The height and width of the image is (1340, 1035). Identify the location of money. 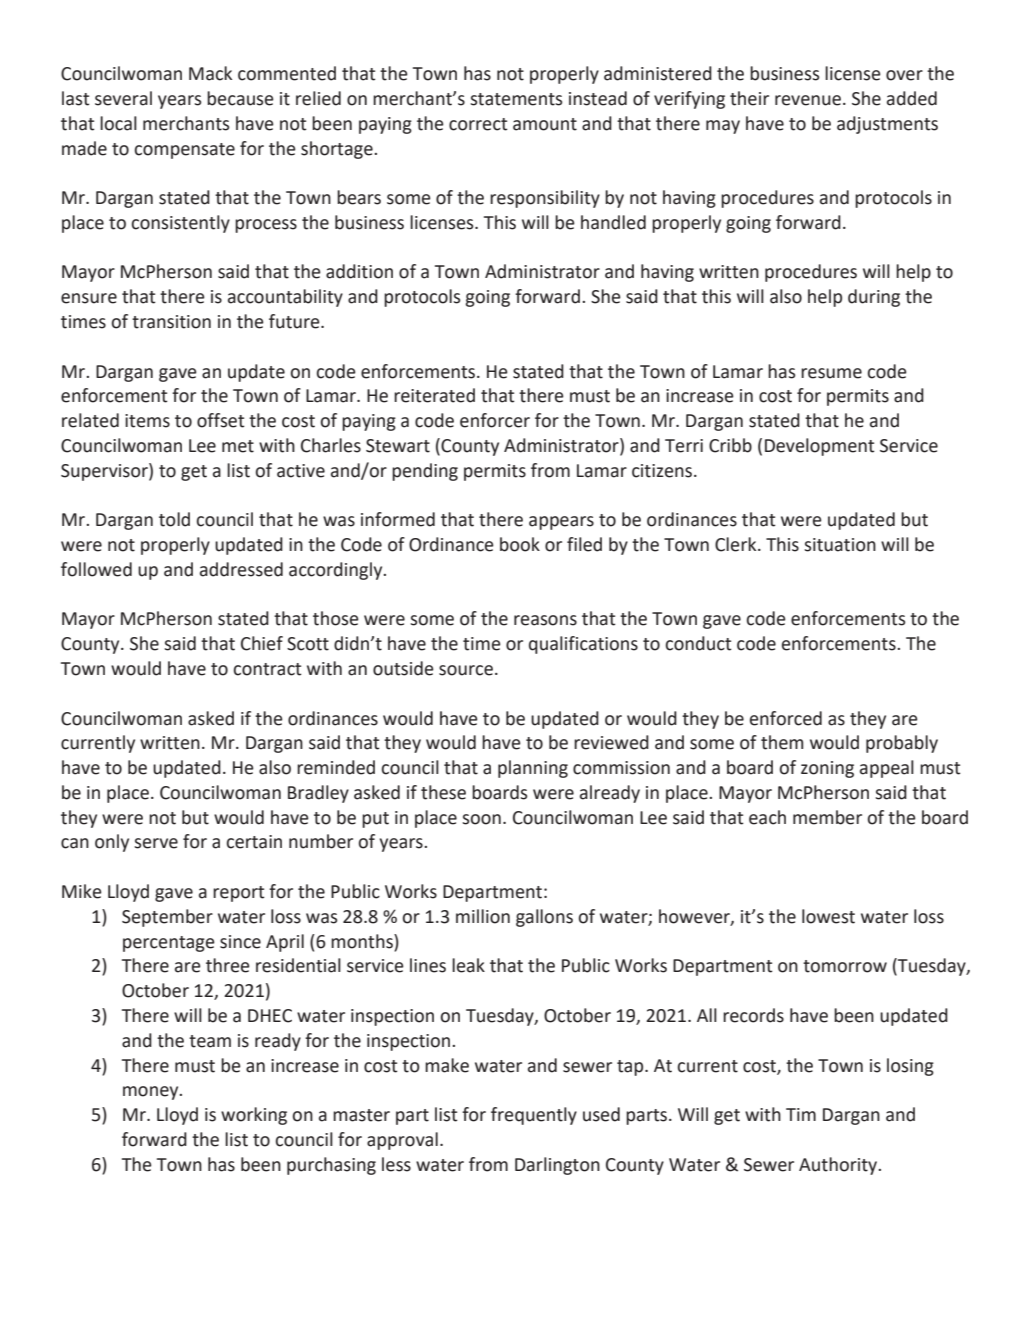
(152, 1093).
